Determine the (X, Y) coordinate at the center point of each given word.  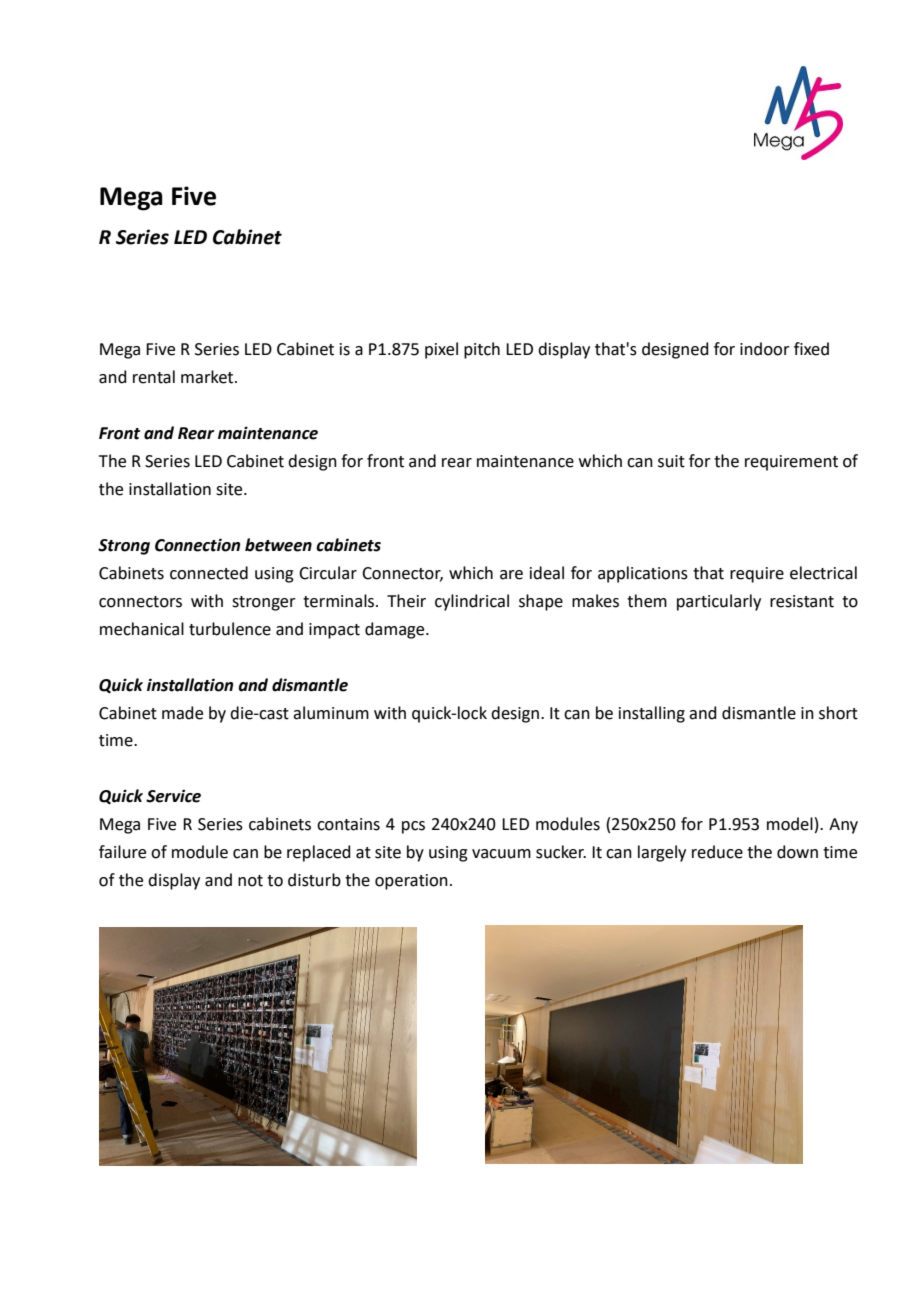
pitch (482, 350)
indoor (765, 349)
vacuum (501, 854)
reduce (717, 852)
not (250, 881)
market (208, 377)
